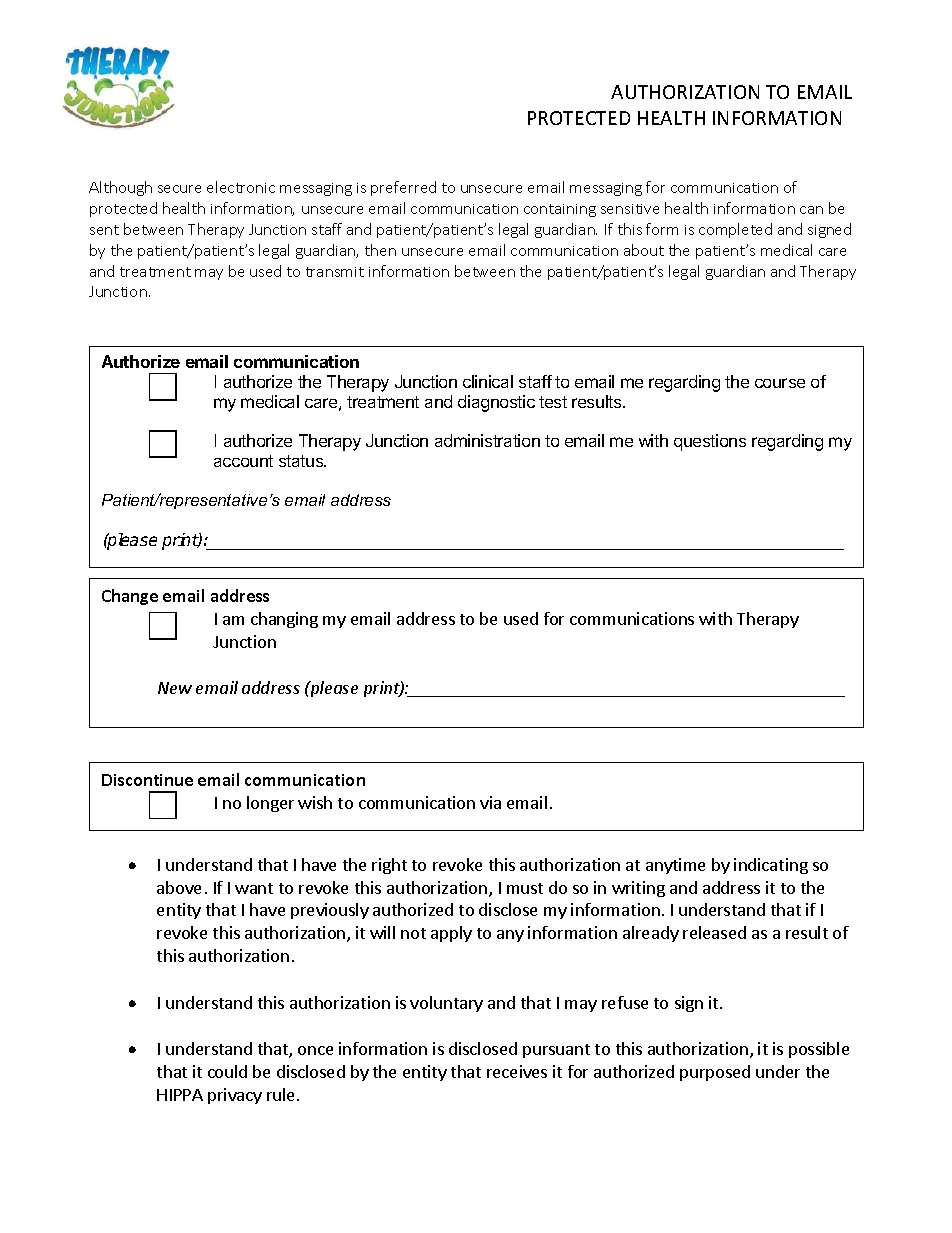  What do you see at coordinates (227, 1071) in the image?
I see `could` at bounding box center [227, 1071].
